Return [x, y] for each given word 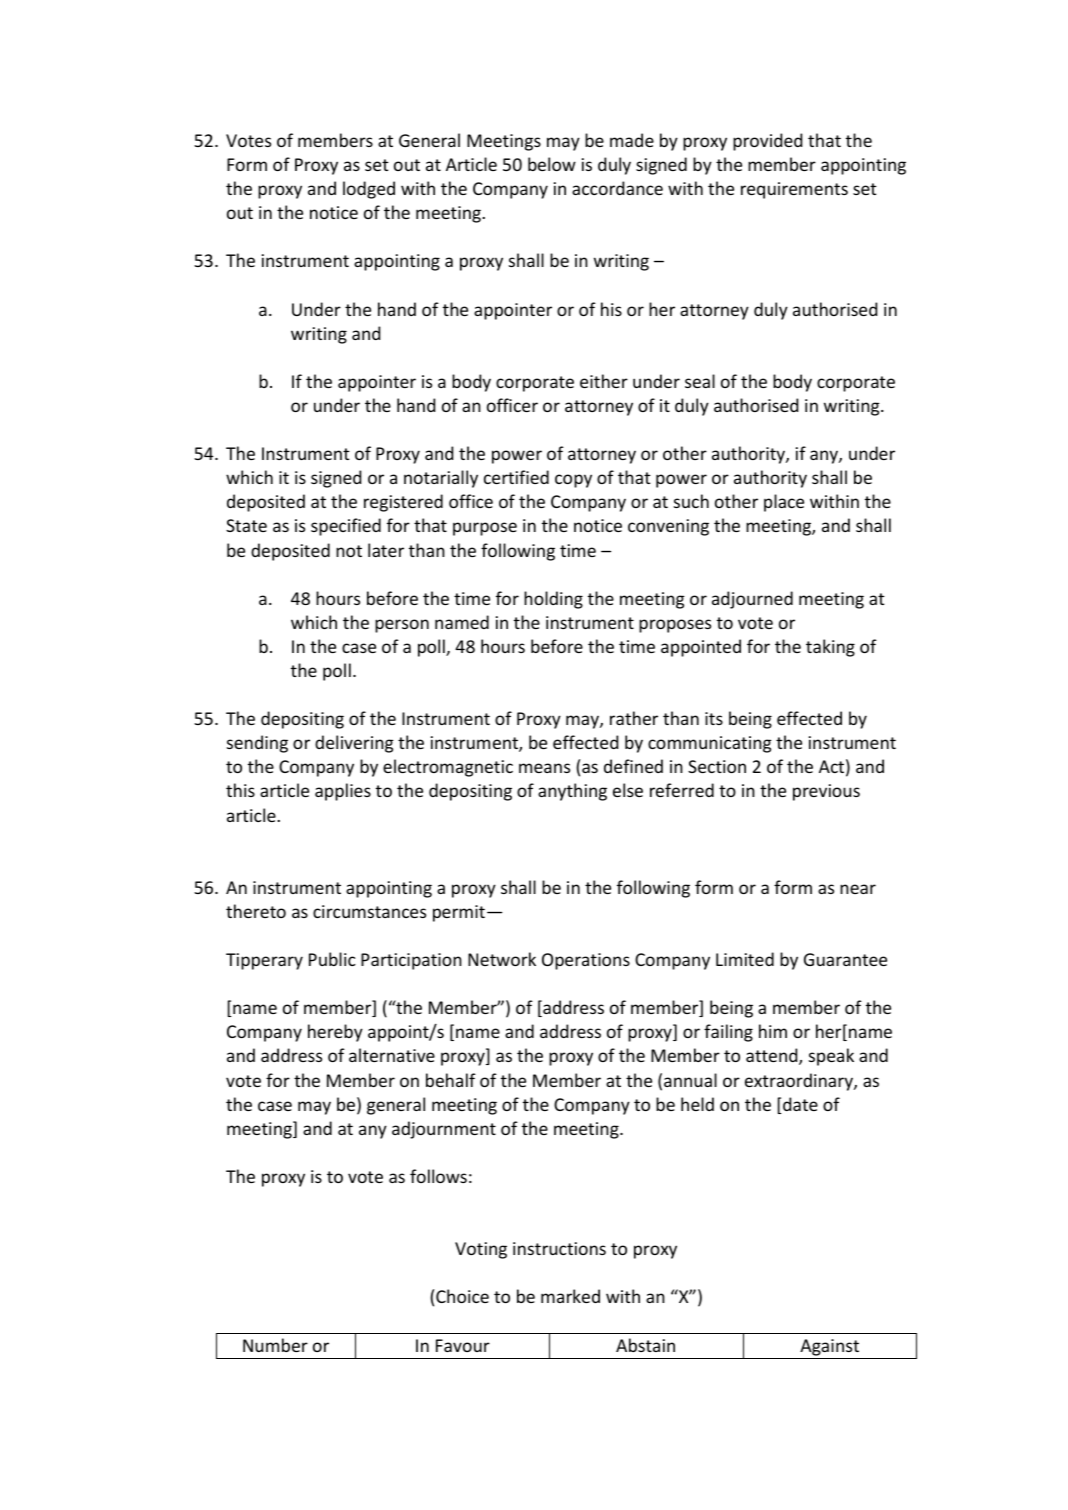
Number [275, 1345]
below [552, 164]
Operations [586, 961]
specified [346, 527]
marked [570, 1296]
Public [332, 959]
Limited [745, 959]
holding [553, 600]
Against [830, 1349]
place [784, 503]
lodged [369, 190]
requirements [794, 190]
